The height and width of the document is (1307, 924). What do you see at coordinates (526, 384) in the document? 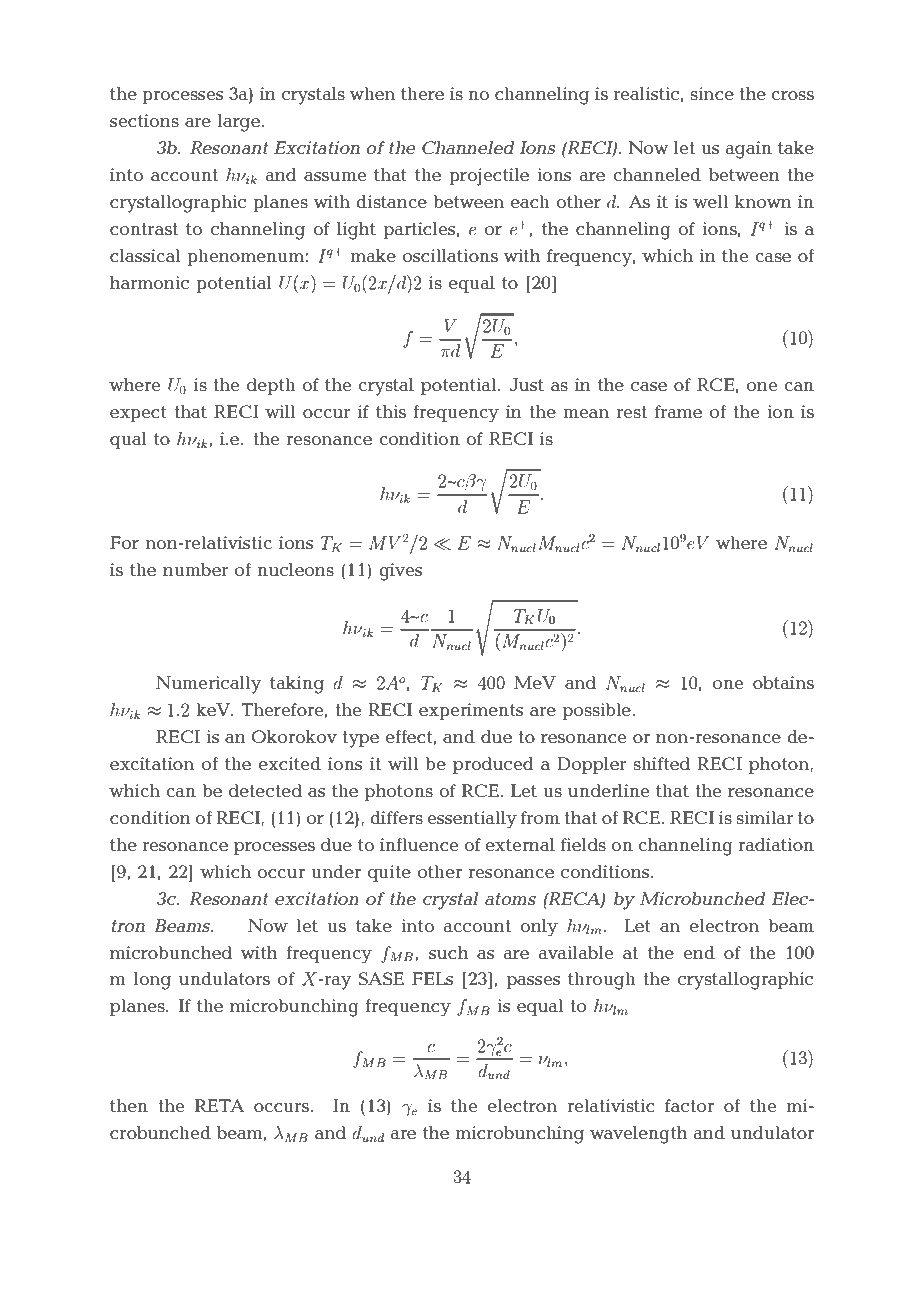
I see `Just` at bounding box center [526, 384].
